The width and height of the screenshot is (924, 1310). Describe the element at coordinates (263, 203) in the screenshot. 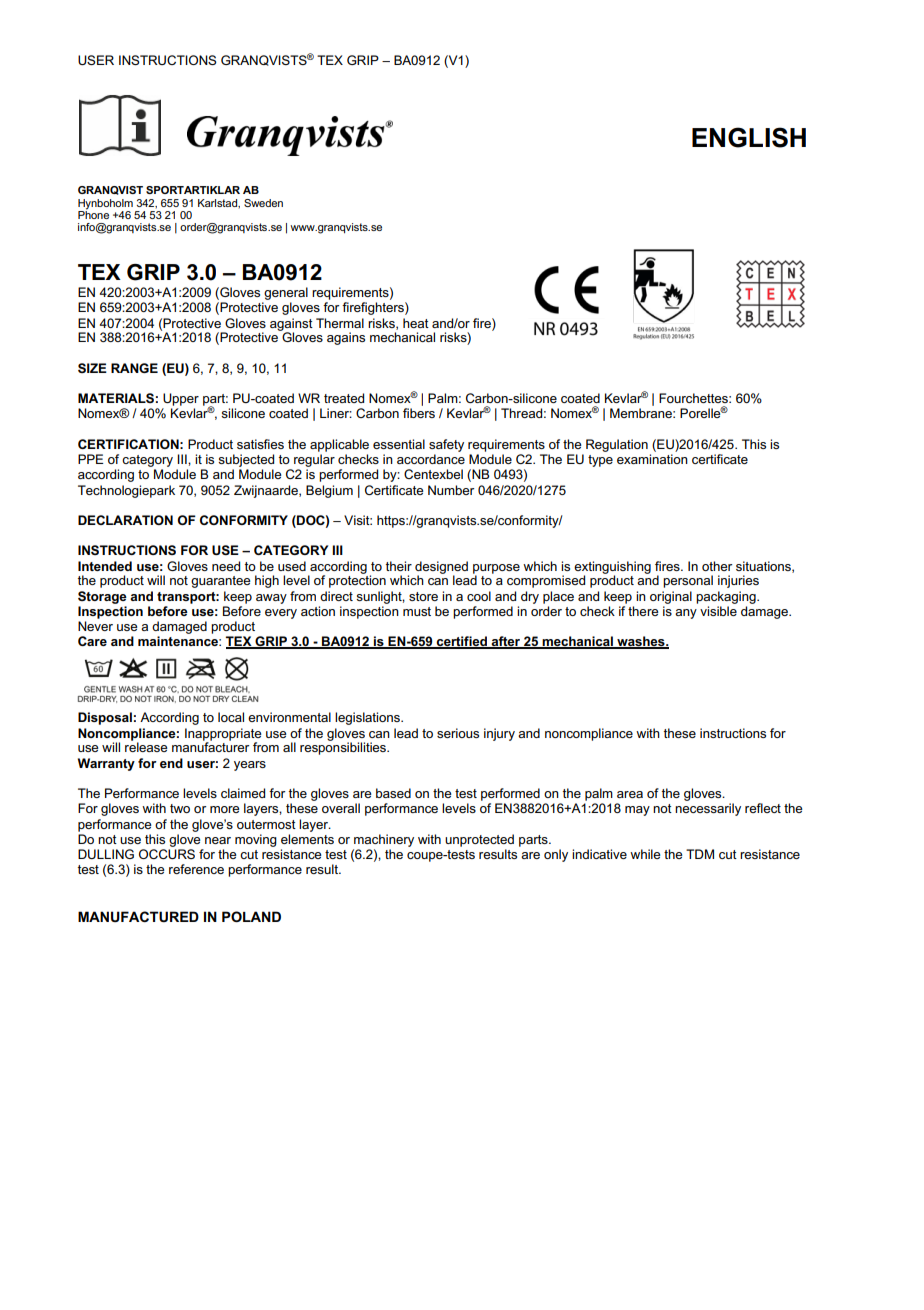

I see `Sweden` at that location.
